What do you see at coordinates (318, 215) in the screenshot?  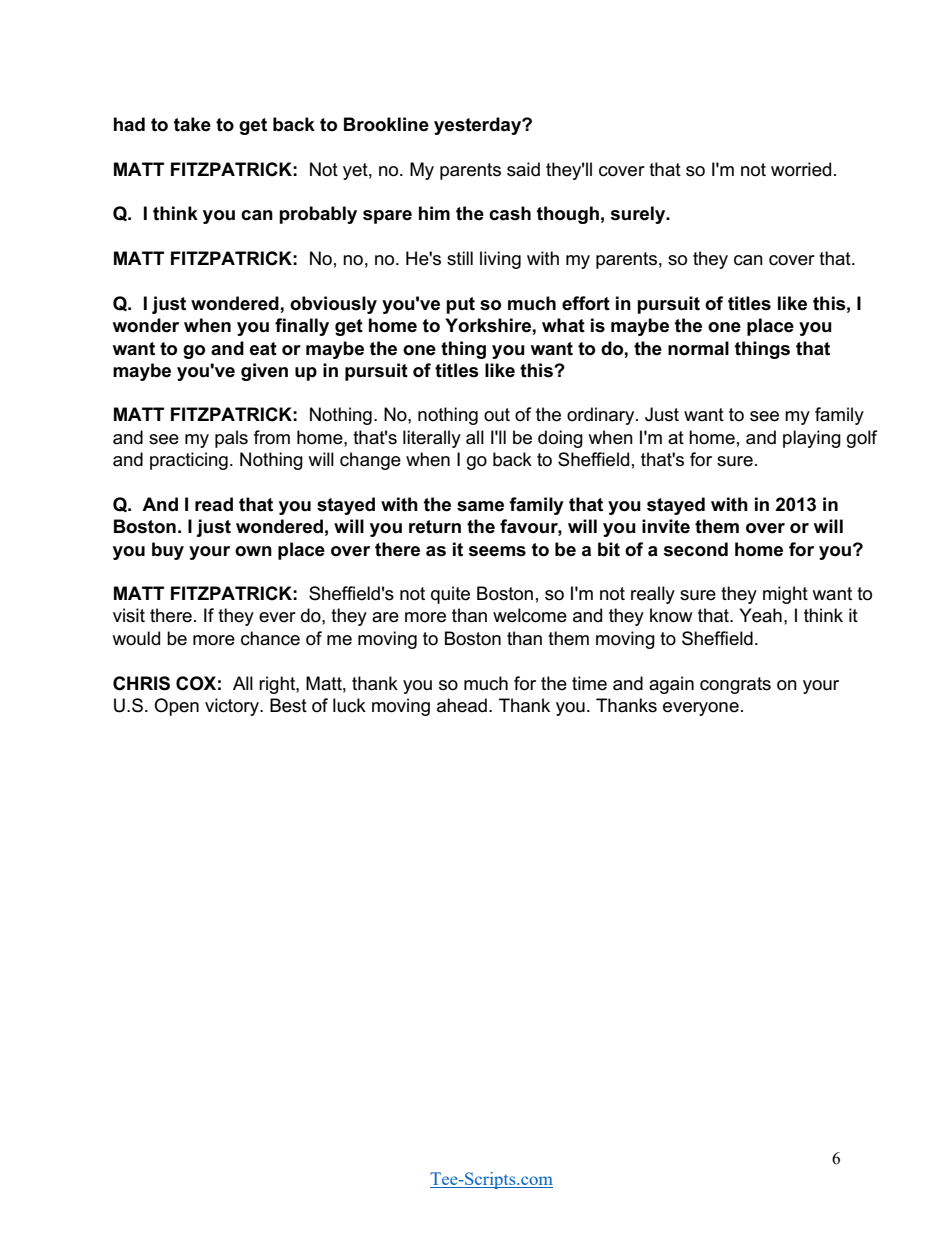 I see `probably` at bounding box center [318, 215].
